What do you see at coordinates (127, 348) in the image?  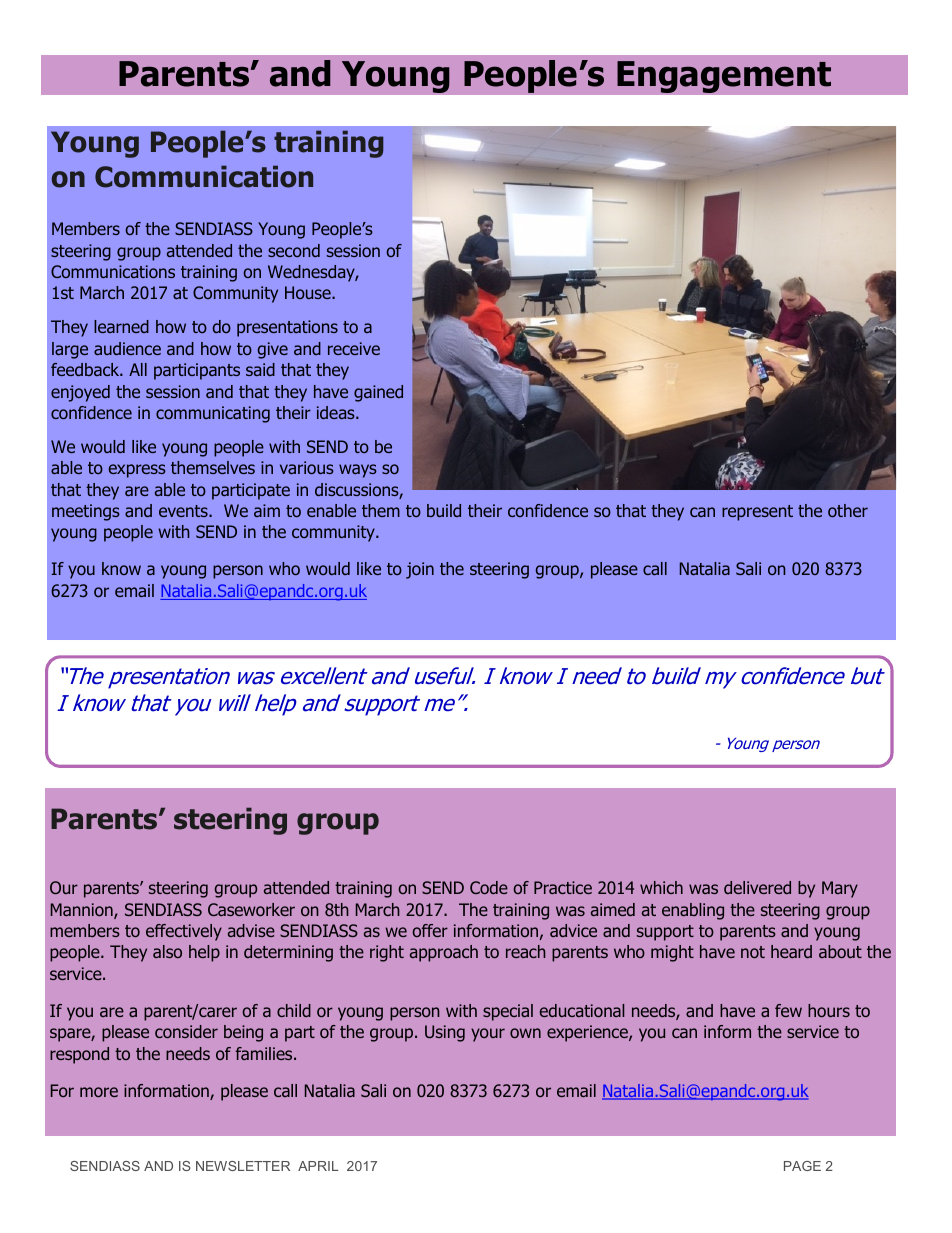 I see `audience` at bounding box center [127, 348].
